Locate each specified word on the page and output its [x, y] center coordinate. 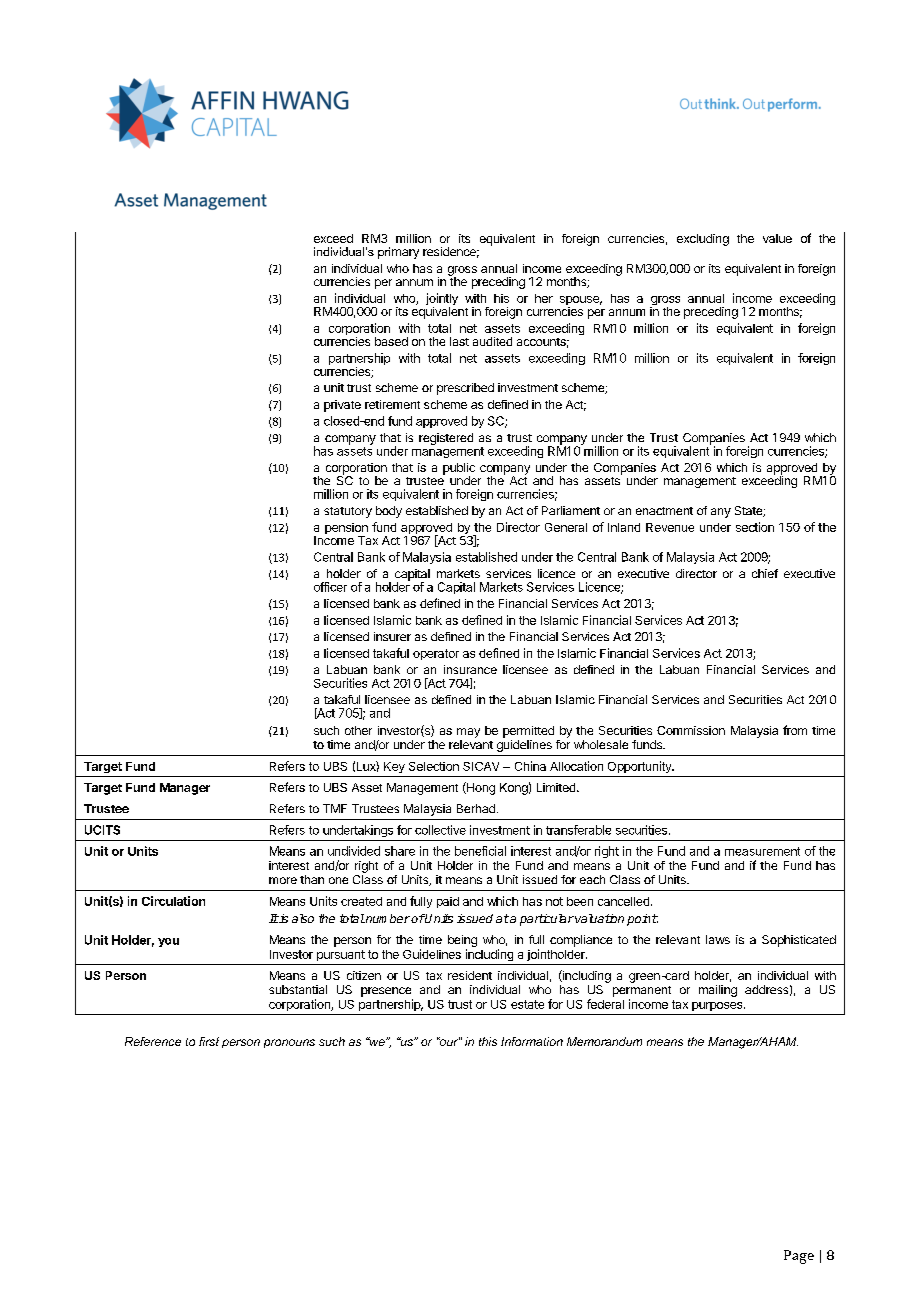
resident [470, 975]
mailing [718, 991]
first [209, 1041]
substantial [298, 989]
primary [398, 253]
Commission [691, 730]
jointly [442, 300]
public [459, 470]
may [468, 733]
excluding [703, 240]
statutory [348, 512]
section [755, 527]
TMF [335, 808]
